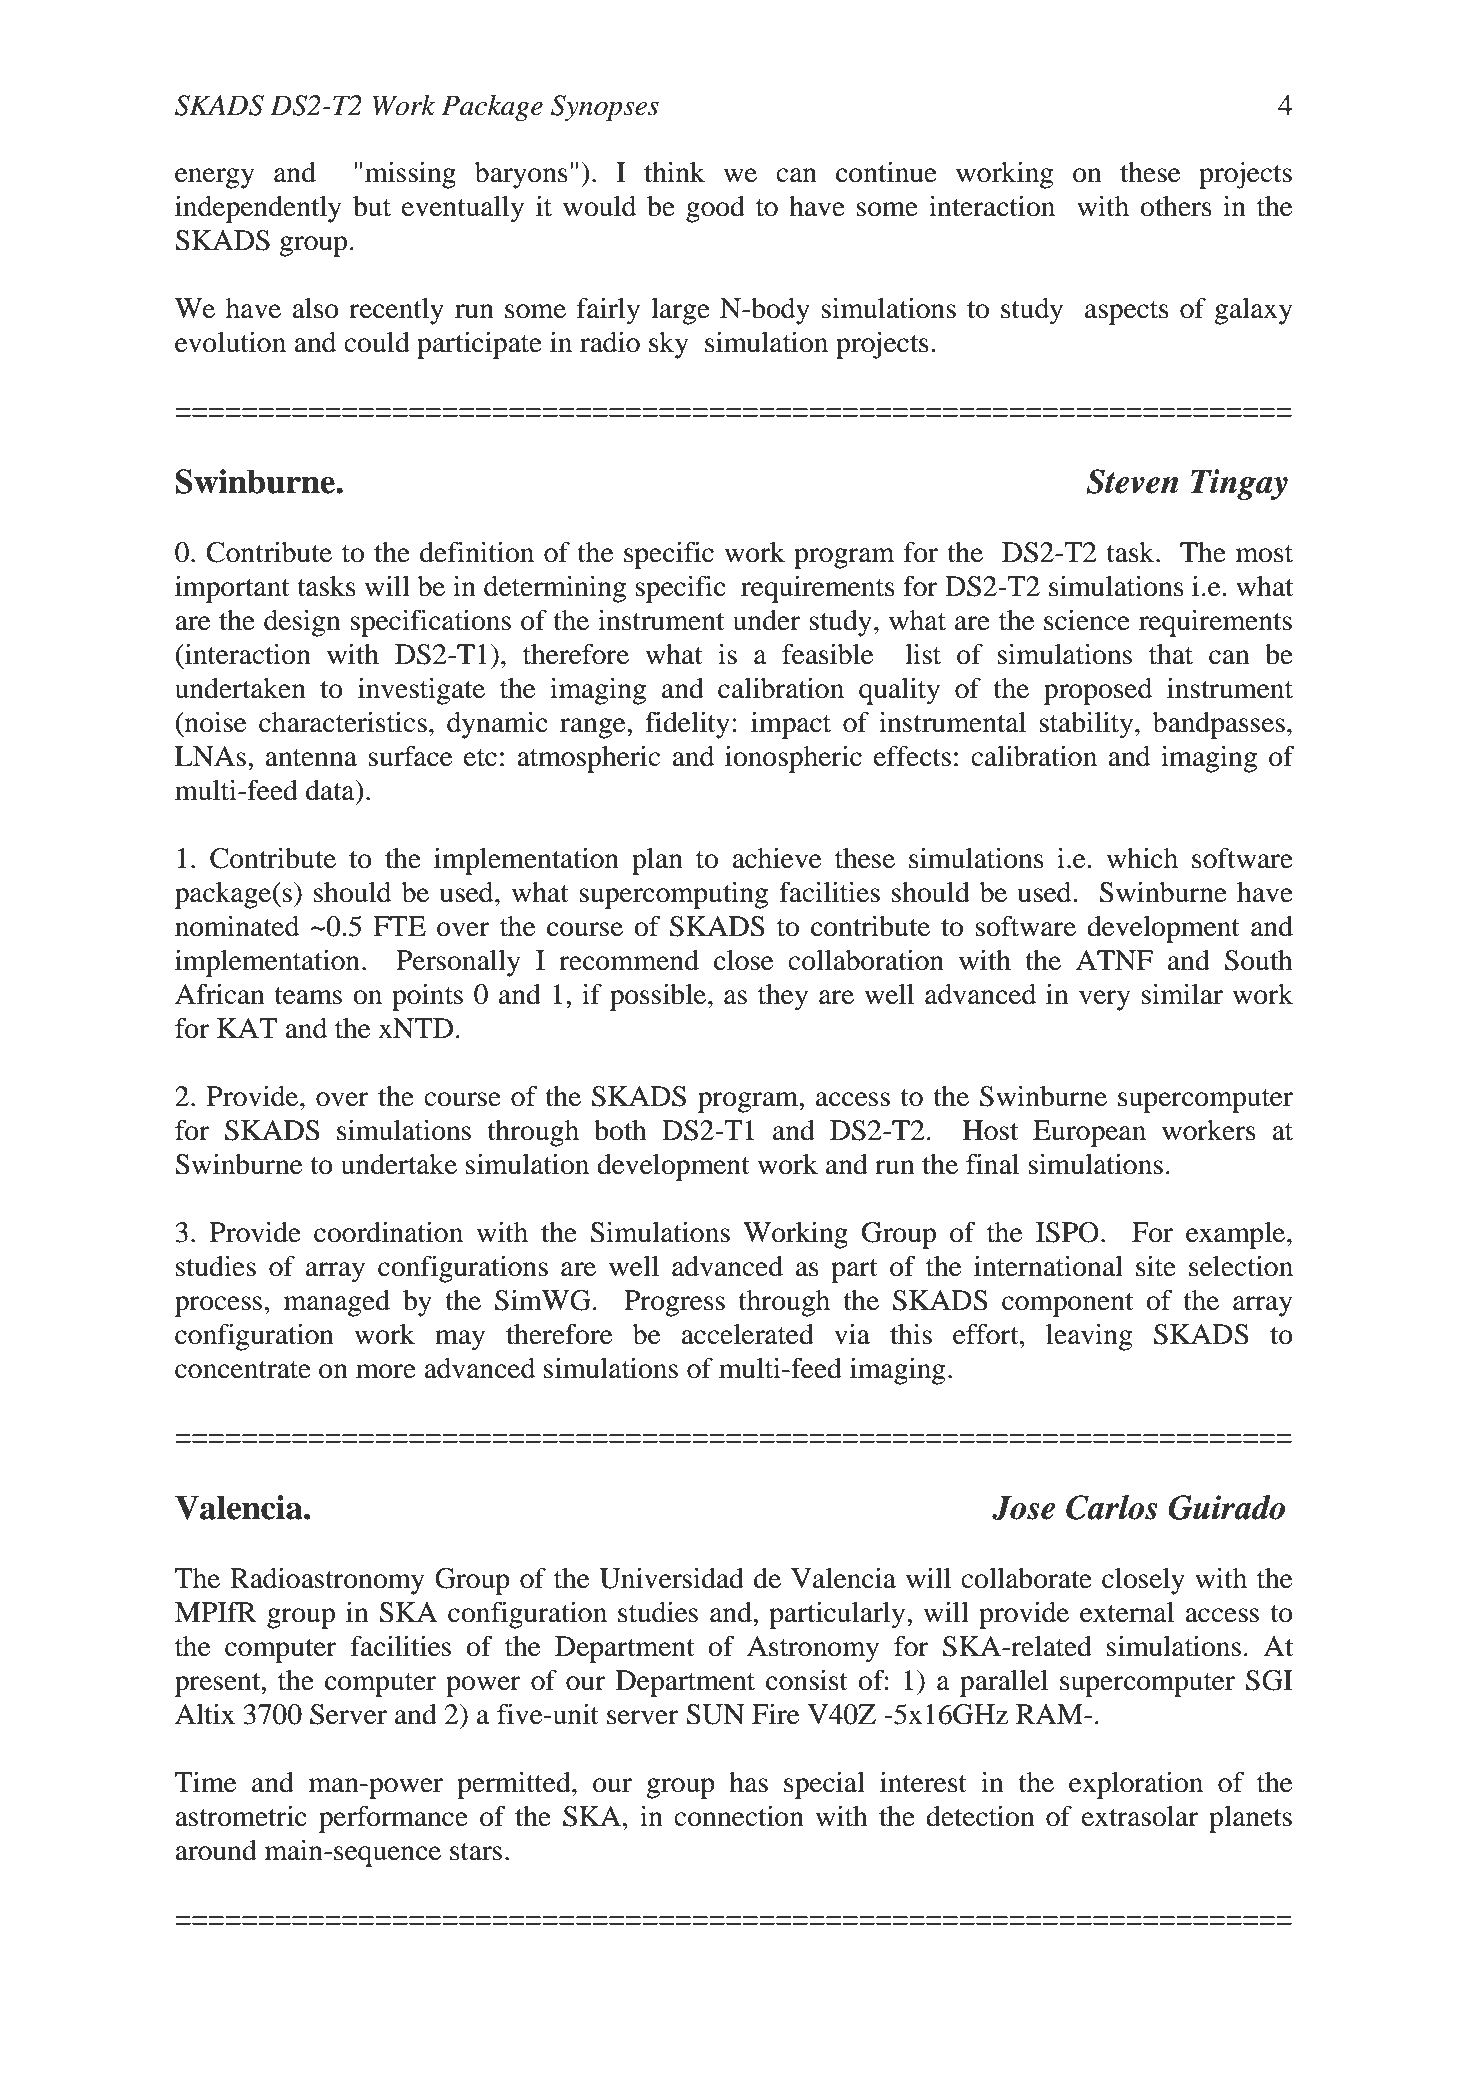 This screenshot has width=1467, height=2075. What do you see at coordinates (715, 209) in the screenshot?
I see `good` at bounding box center [715, 209].
